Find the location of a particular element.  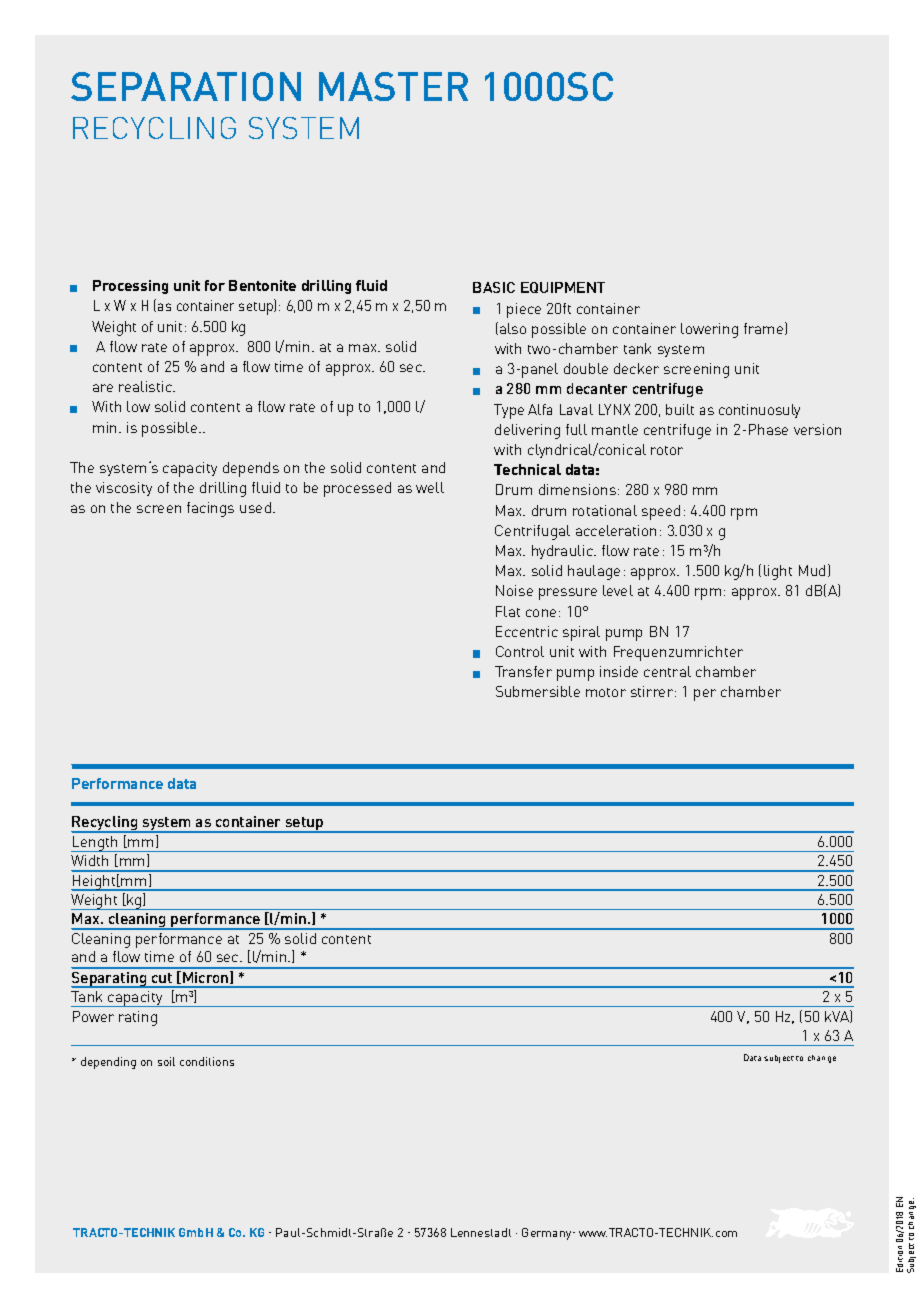

facings is located at coordinates (210, 509).
